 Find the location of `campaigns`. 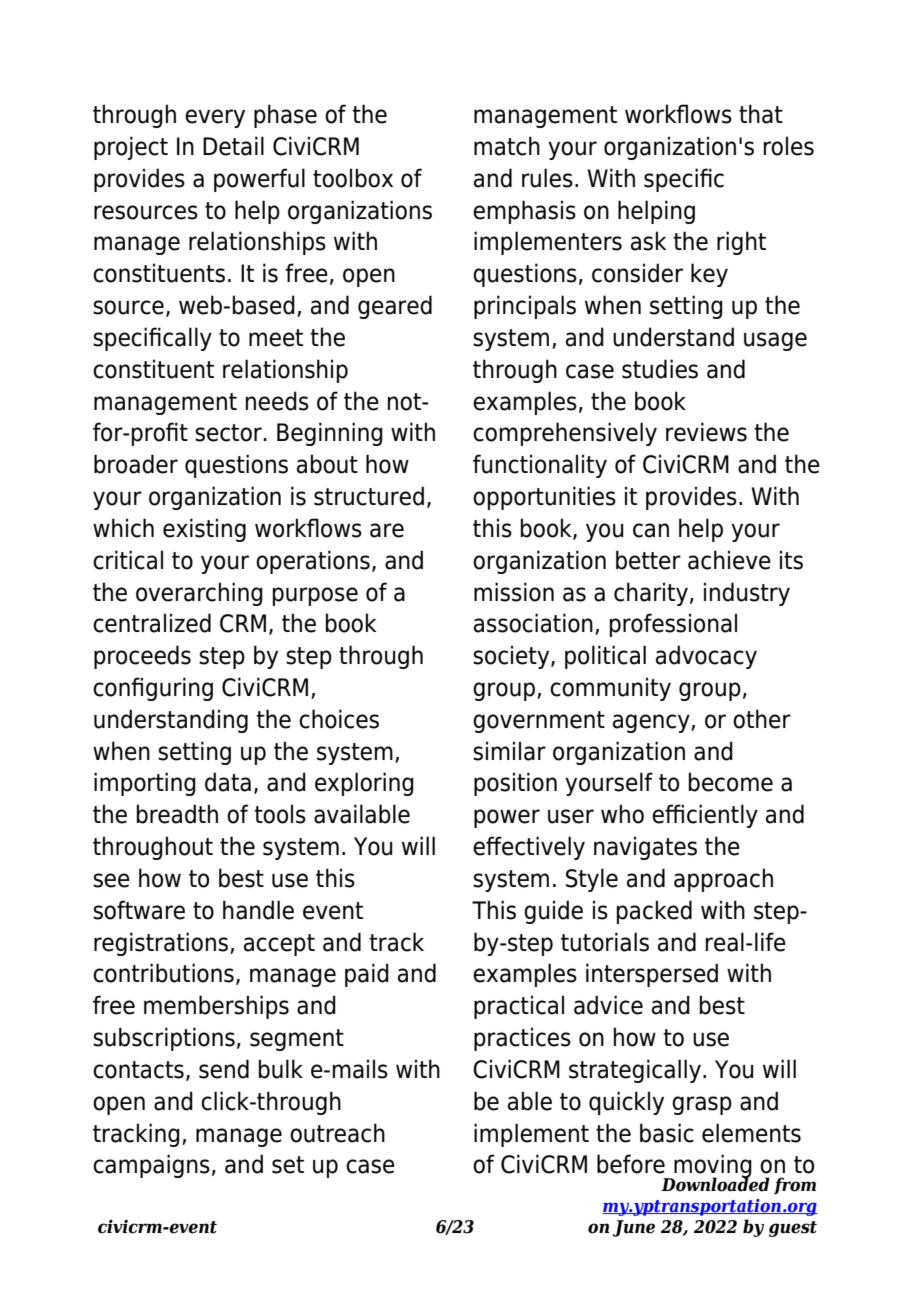

campaigns is located at coordinates (151, 1166).
